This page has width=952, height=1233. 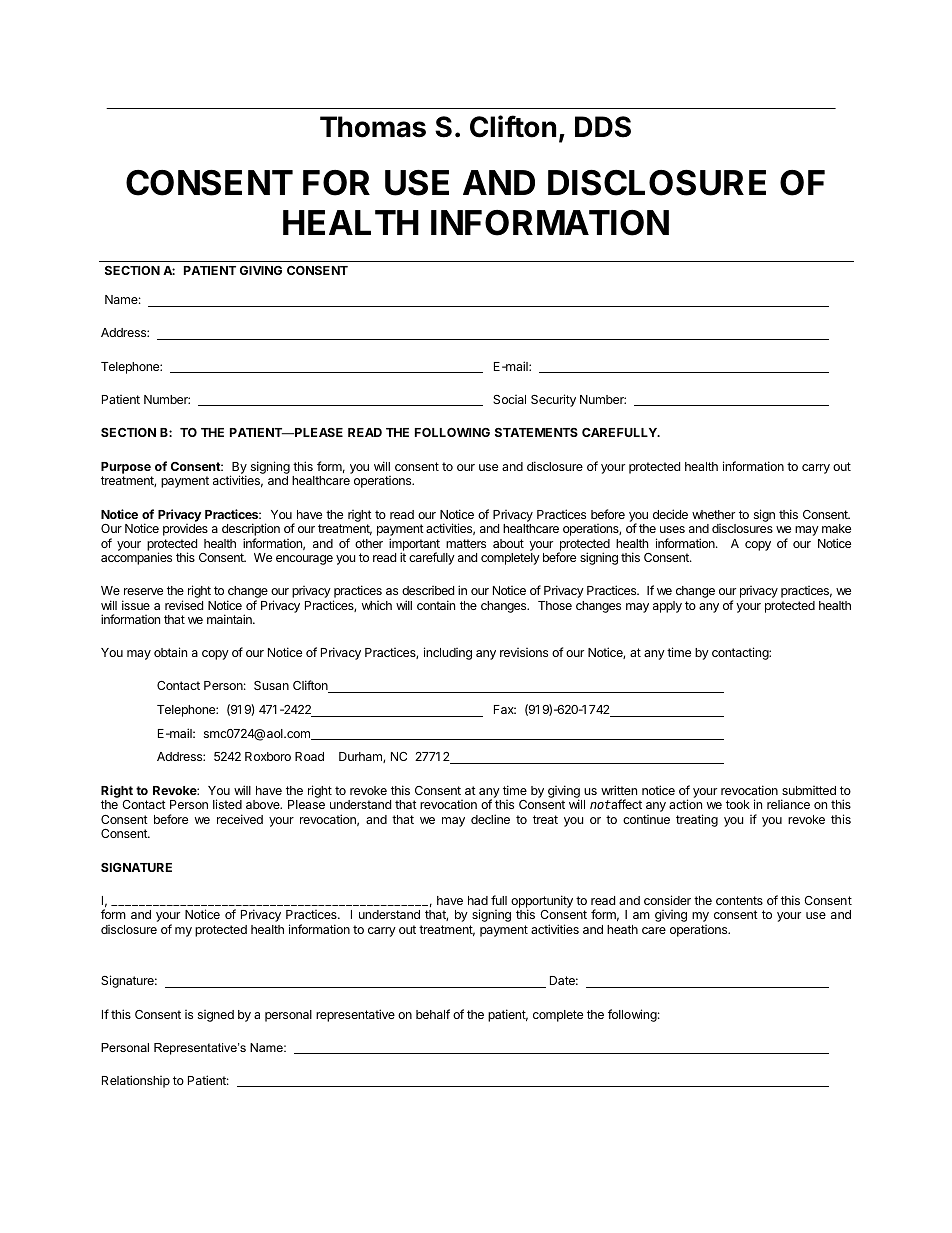 What do you see at coordinates (373, 127) in the page?
I see `Thomas` at bounding box center [373, 127].
